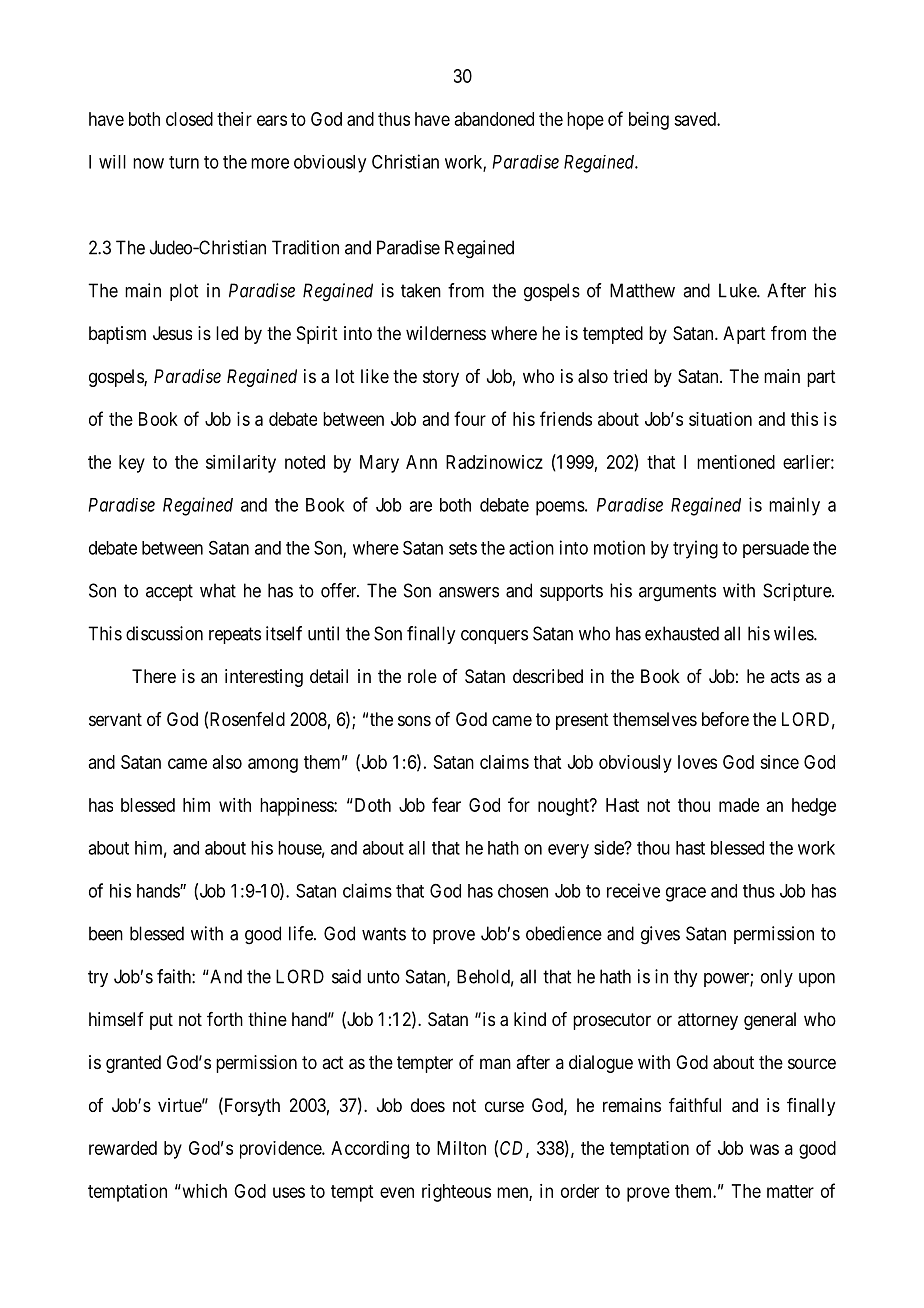 Image resolution: width=924 pixels, height=1308 pixels. Describe the element at coordinates (184, 162) in the screenshot. I see `turn` at that location.
